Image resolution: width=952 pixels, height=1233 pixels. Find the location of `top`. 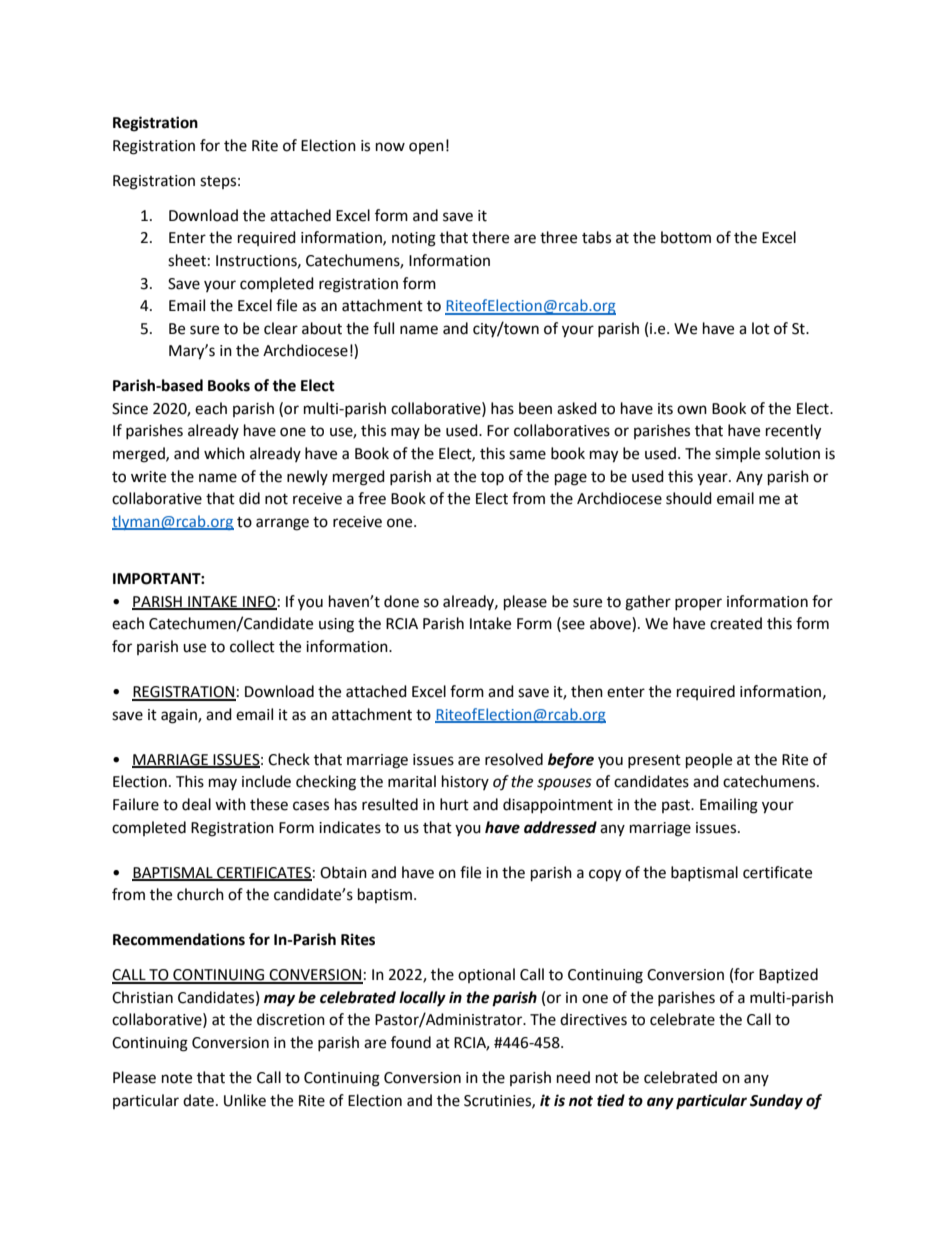

top is located at coordinates (492, 478).
